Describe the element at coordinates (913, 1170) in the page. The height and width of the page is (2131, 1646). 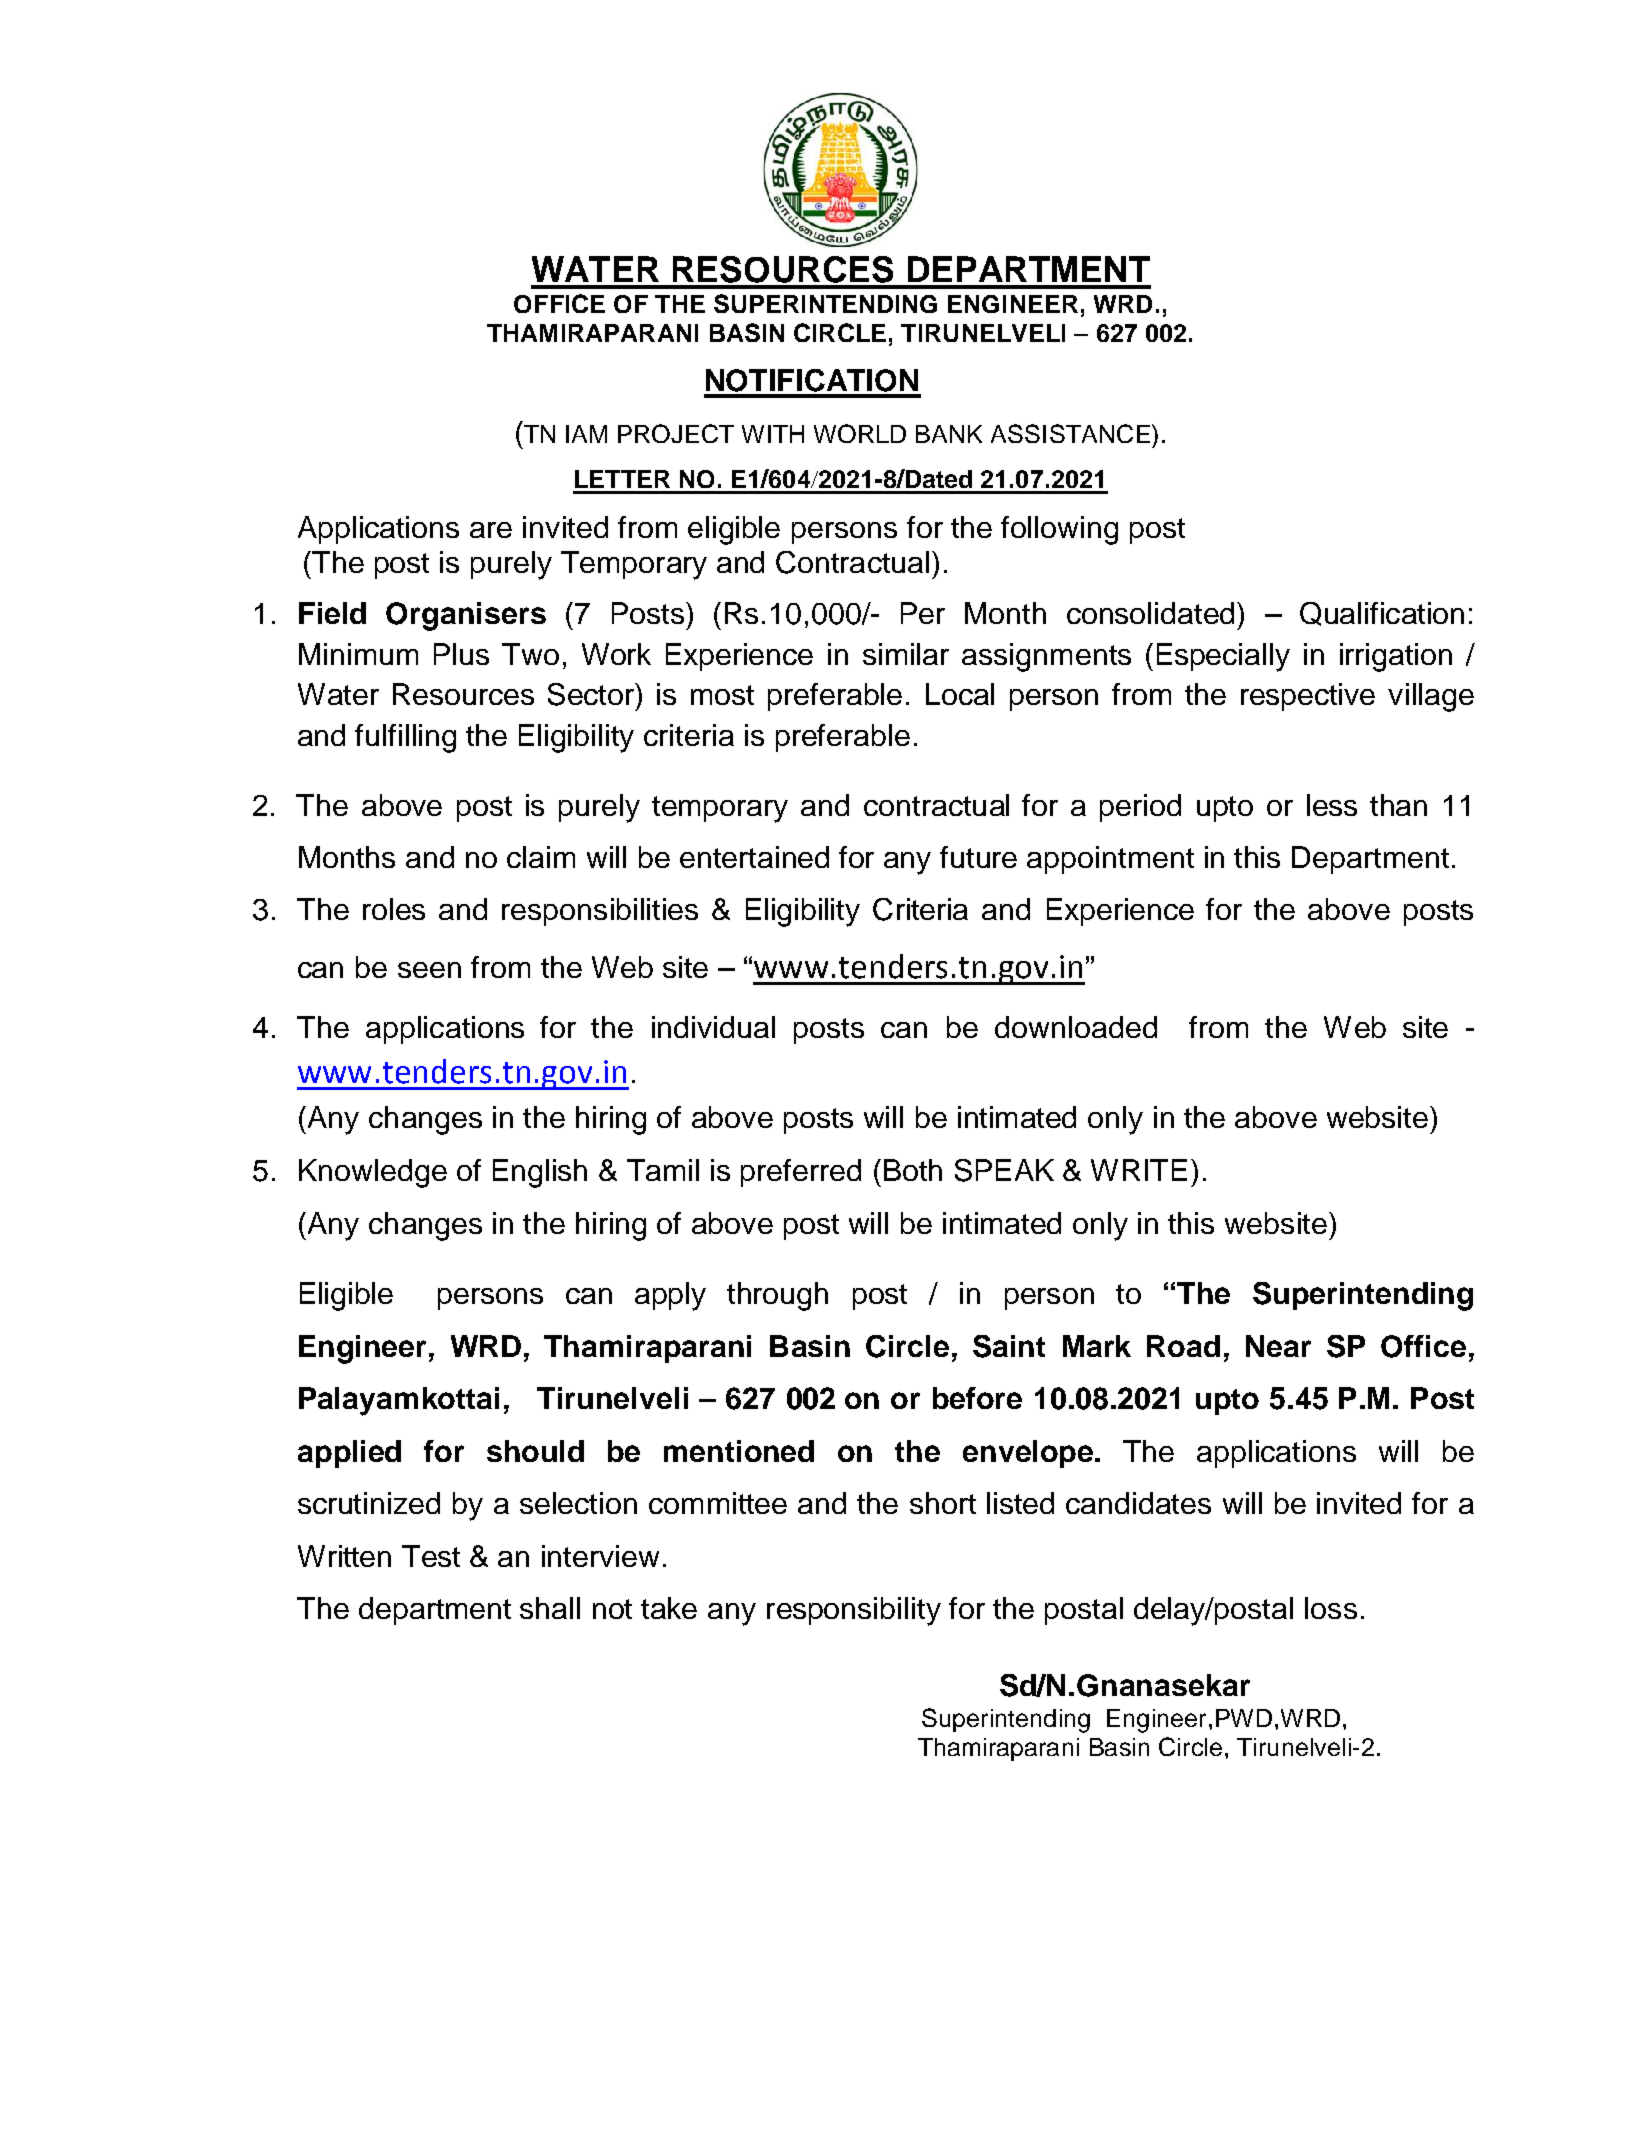
I see `Both` at that location.
